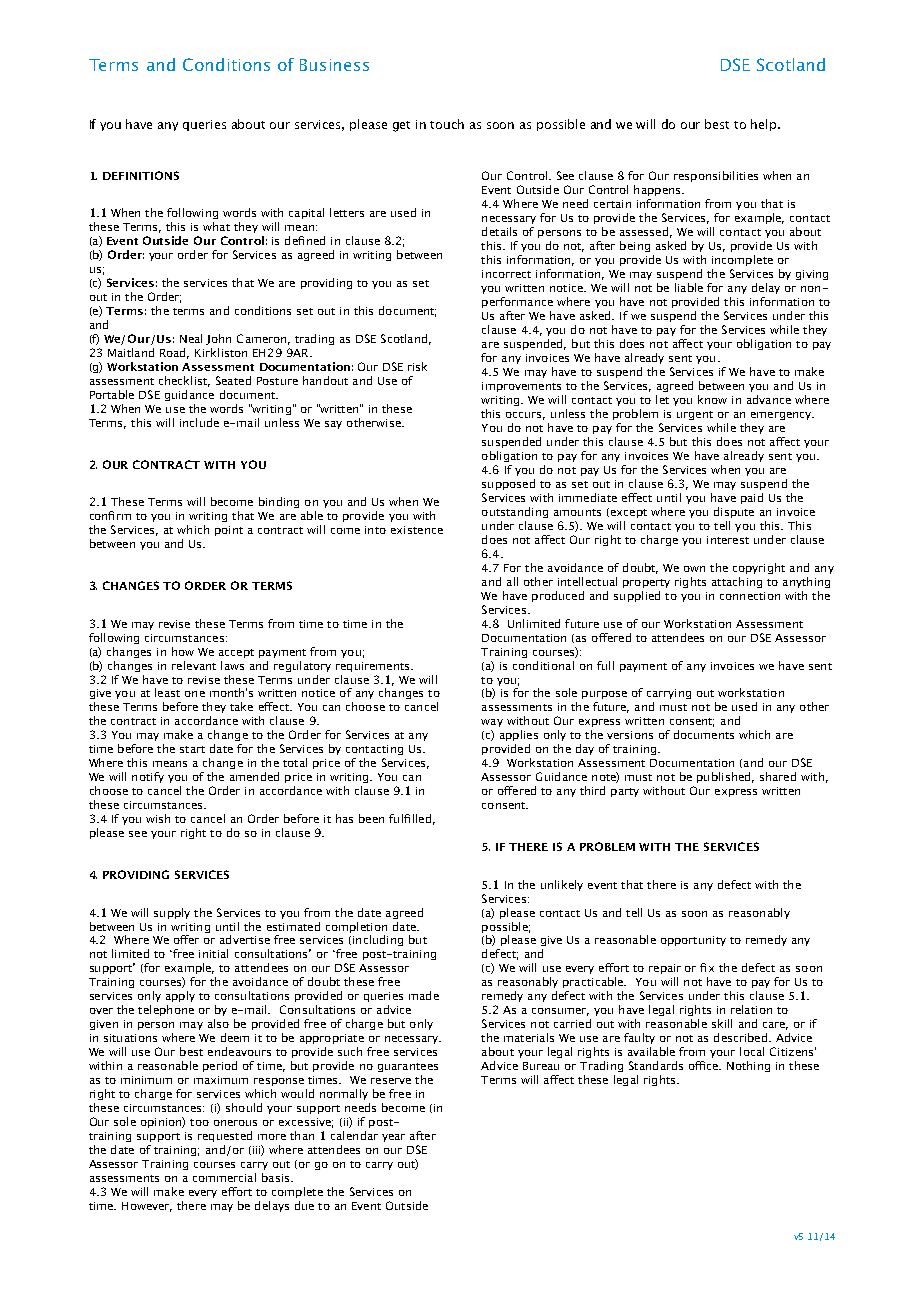 Image resolution: width=924 pixels, height=1308 pixels. What do you see at coordinates (194, 665) in the screenshot?
I see `relevant` at bounding box center [194, 665].
